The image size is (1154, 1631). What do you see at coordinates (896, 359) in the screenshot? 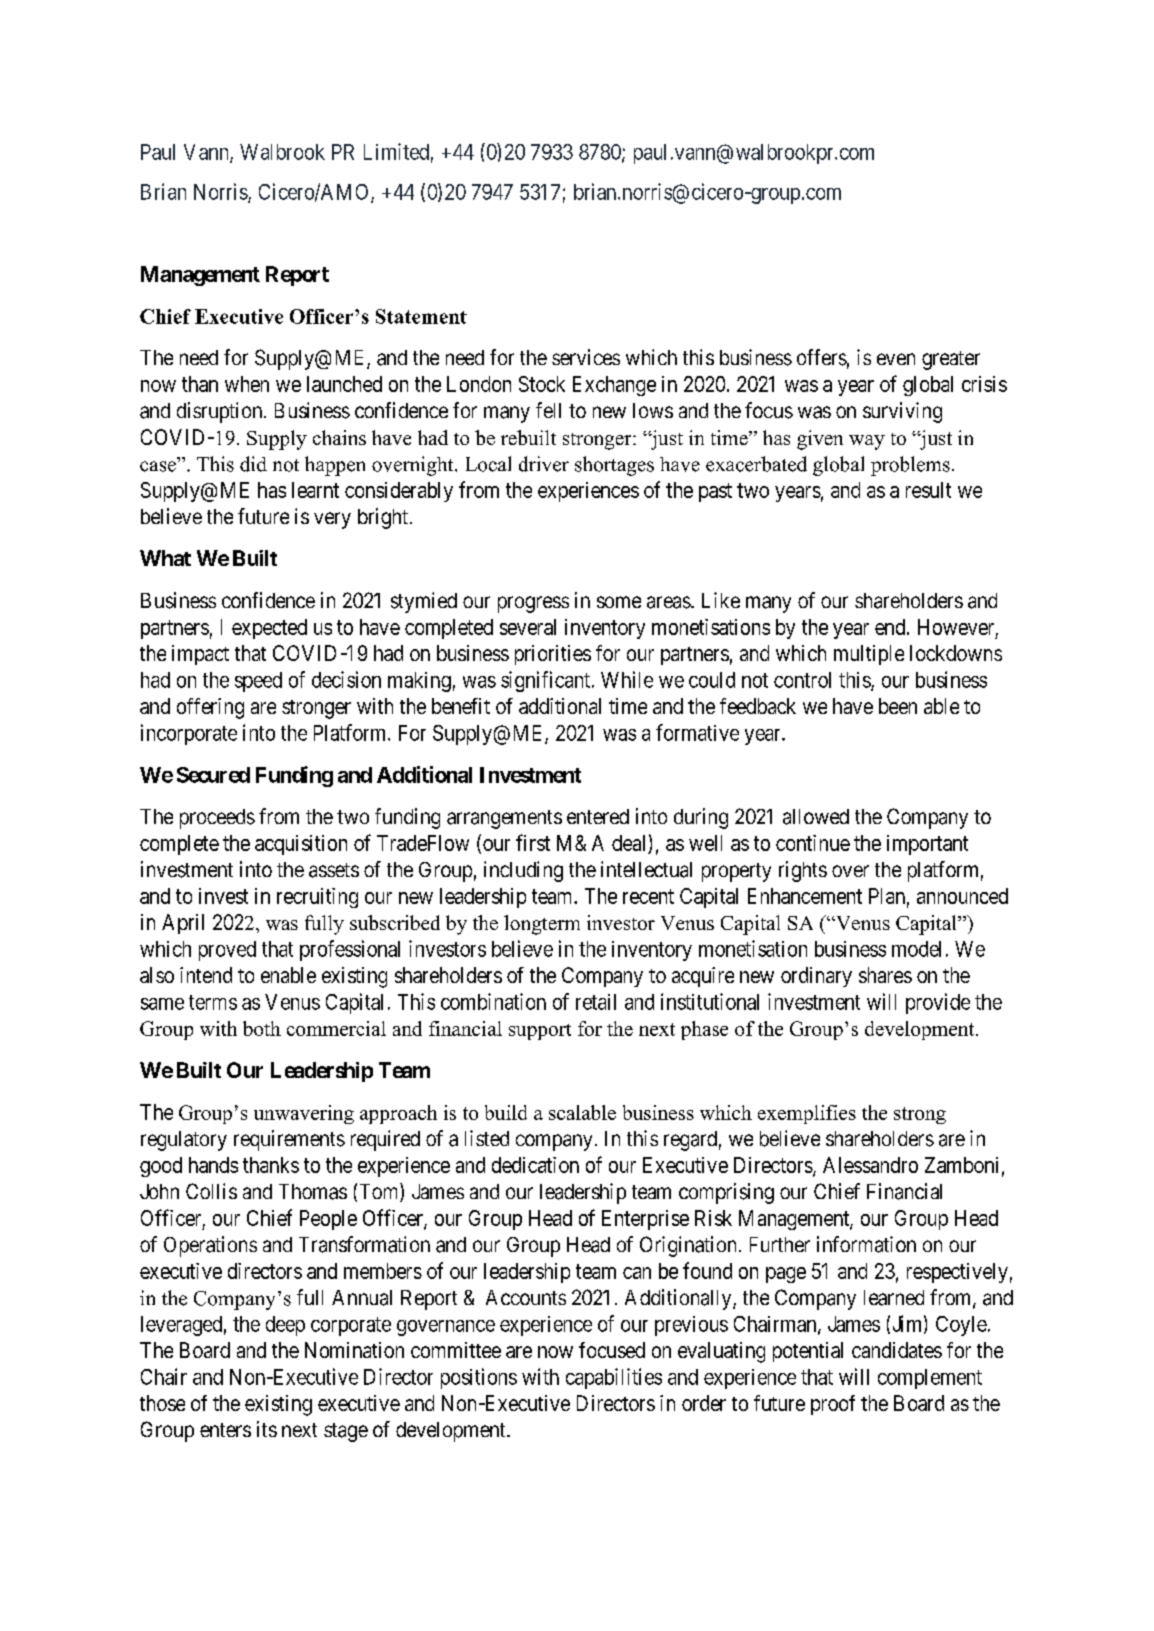
I see `even` at bounding box center [896, 359].
